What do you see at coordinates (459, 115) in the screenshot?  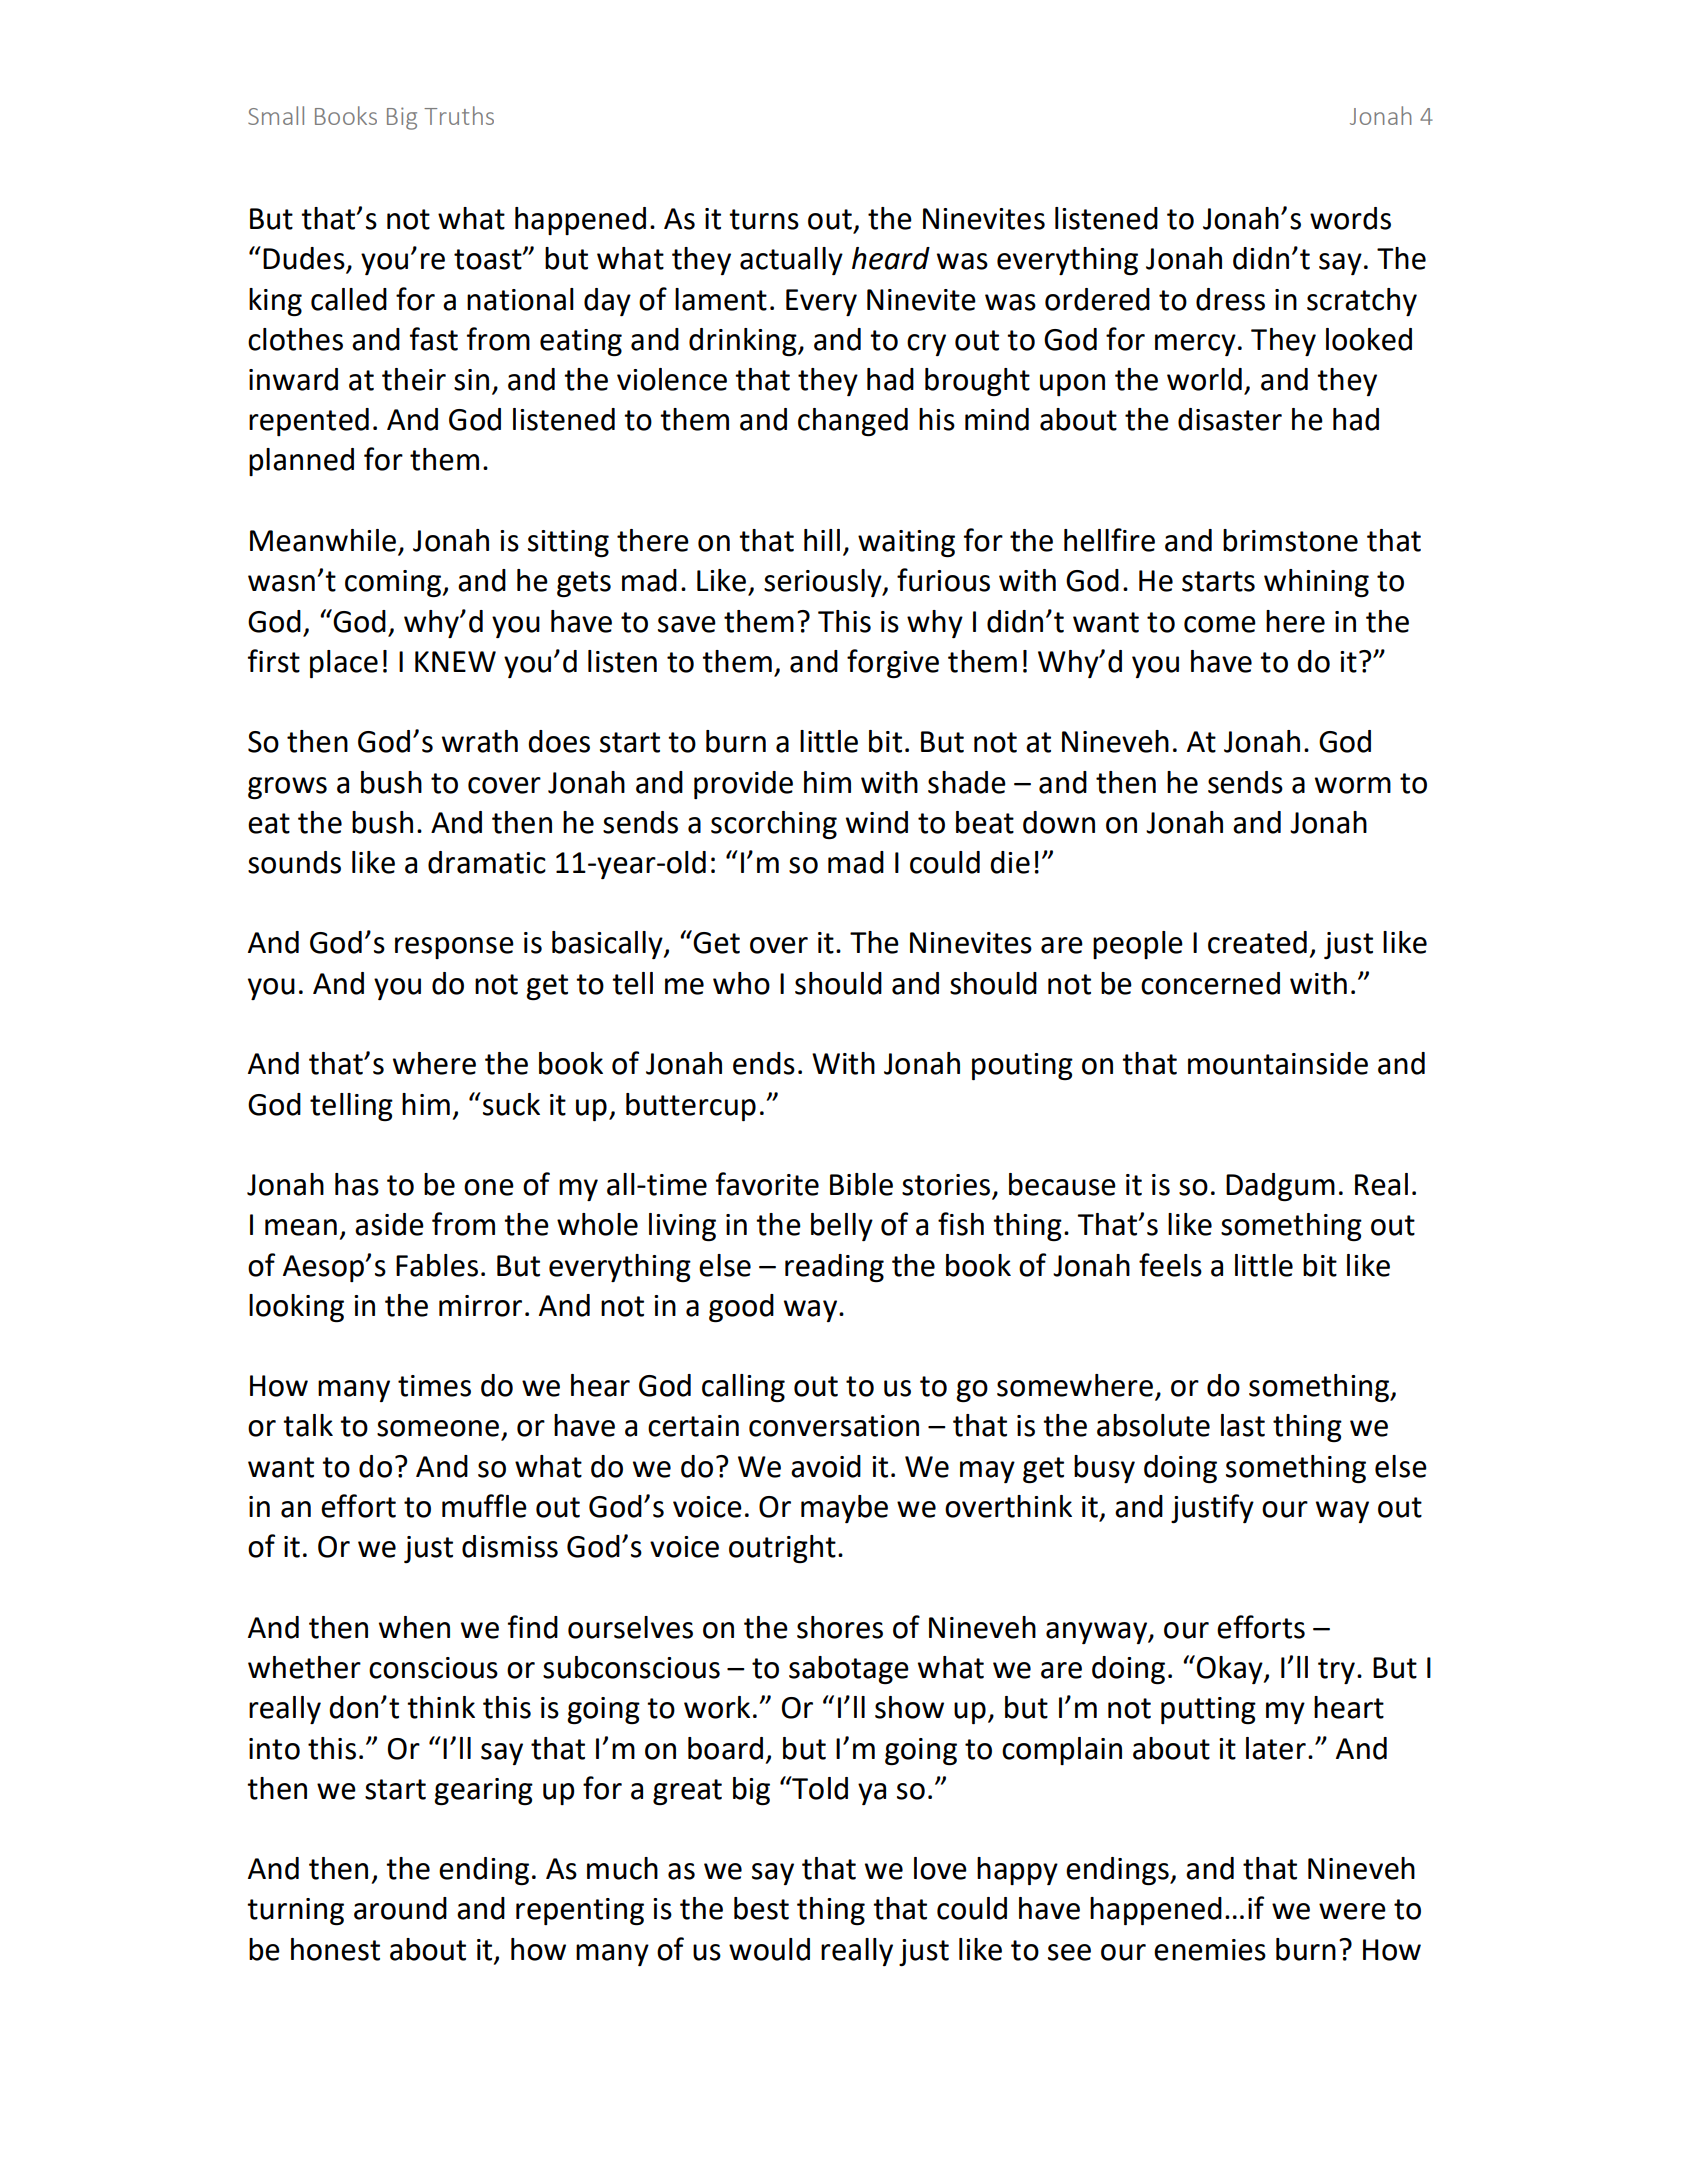 I see `Truths` at bounding box center [459, 115].
